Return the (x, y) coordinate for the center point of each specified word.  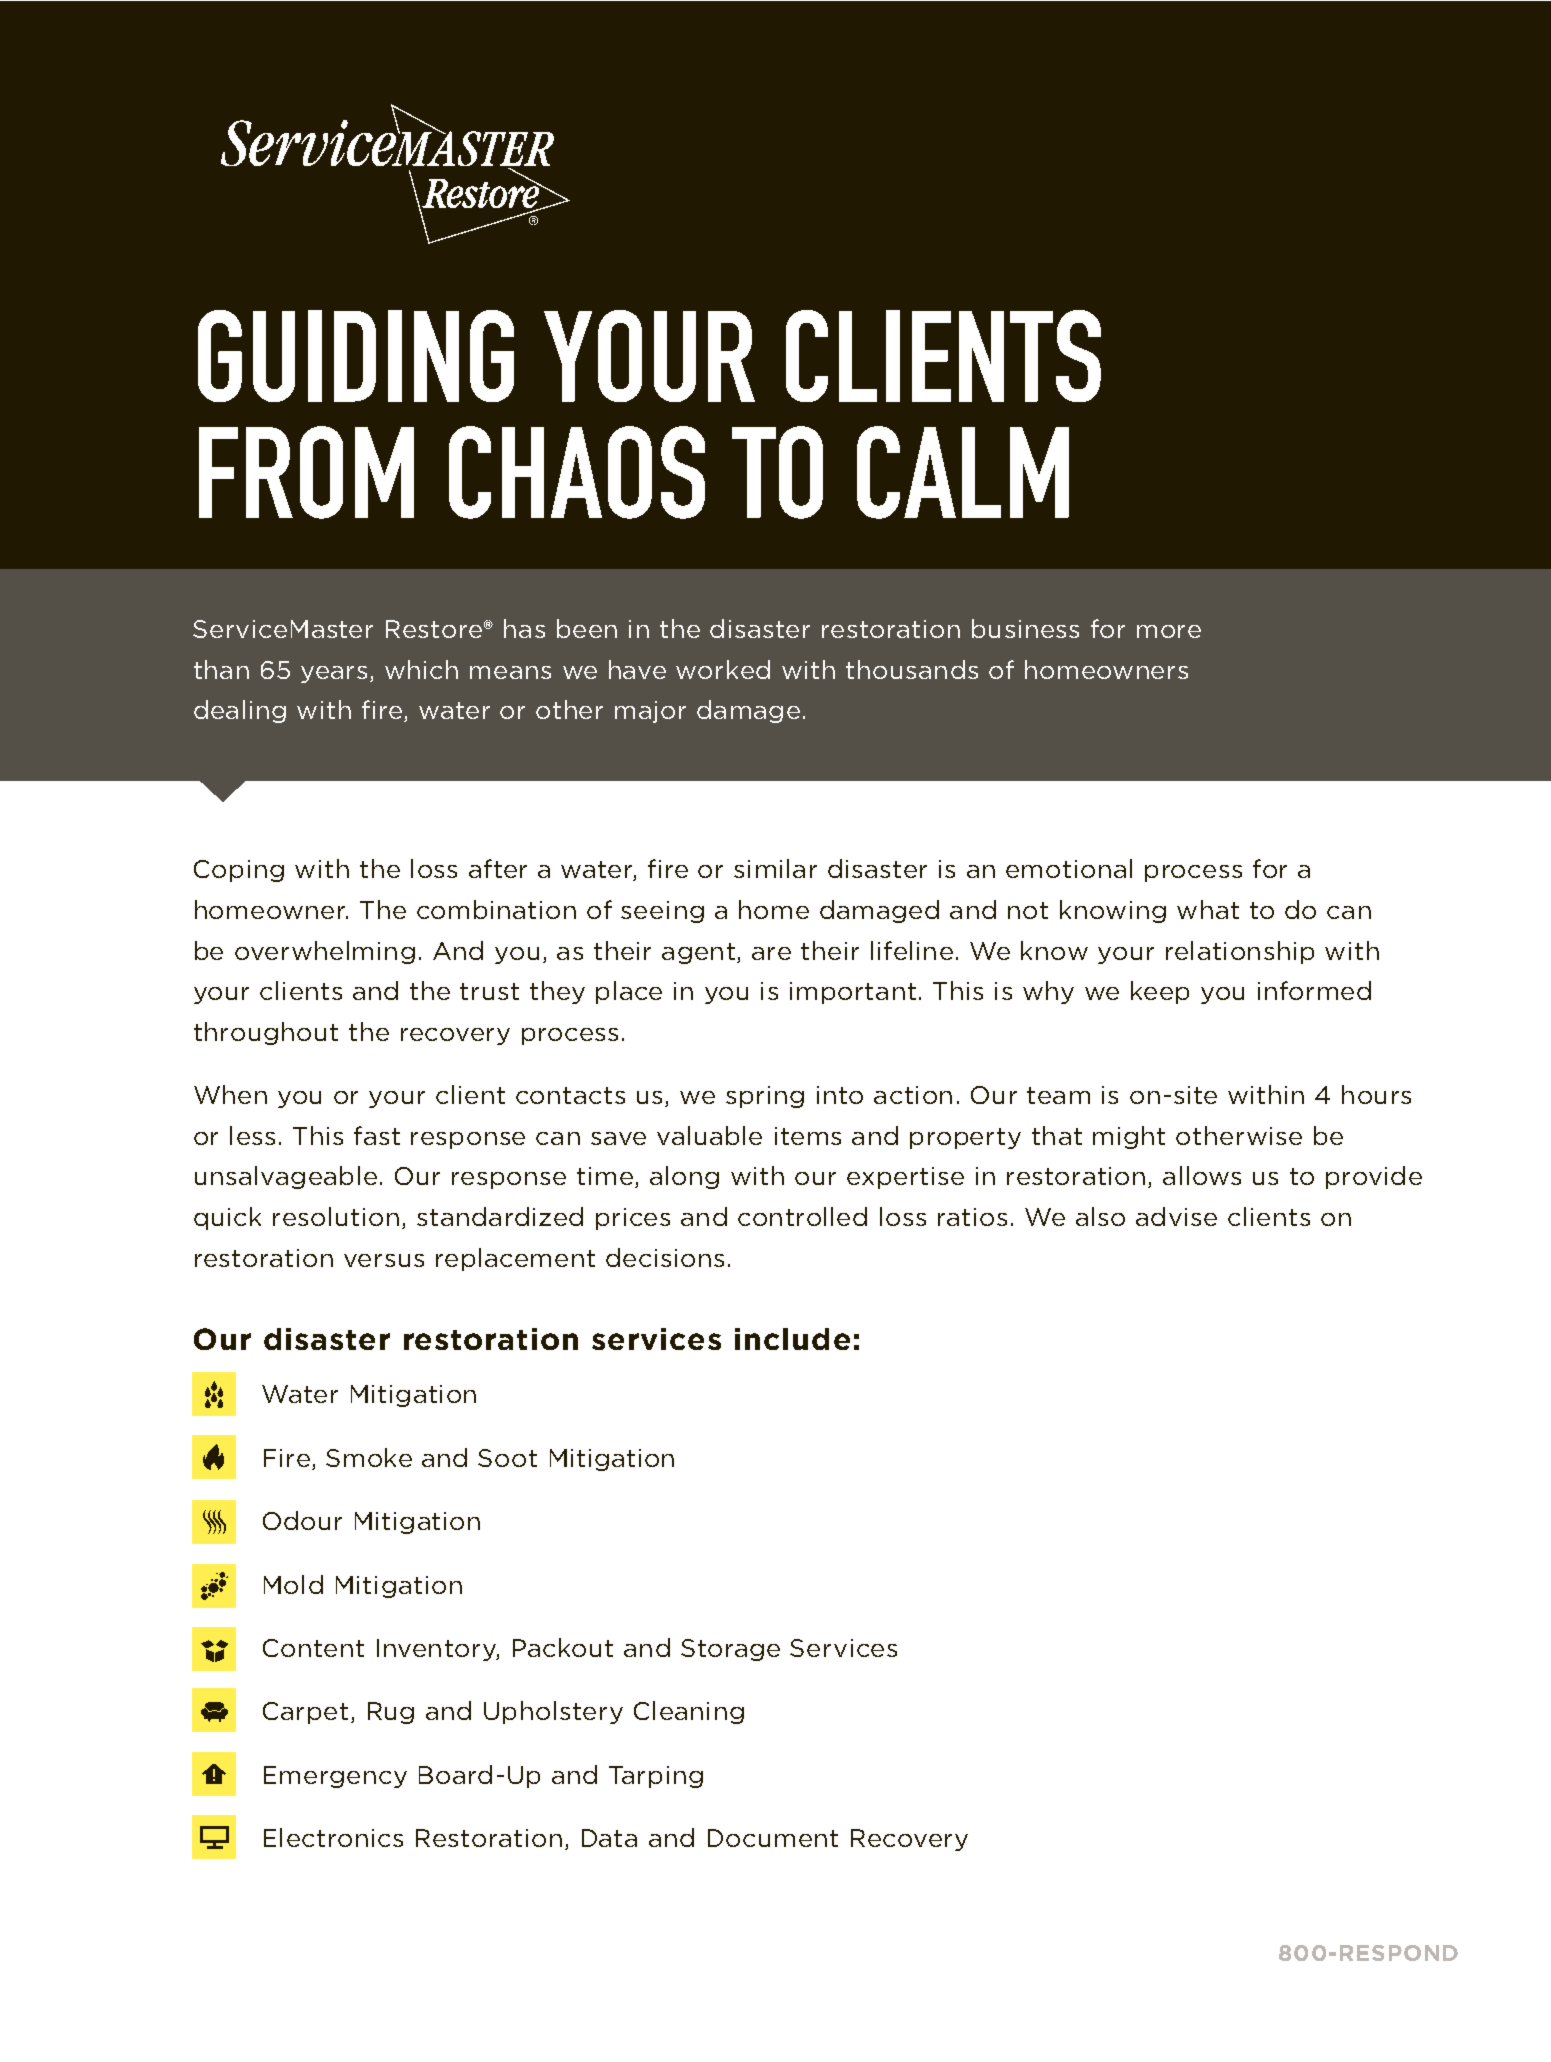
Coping (239, 871)
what (1208, 909)
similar (775, 868)
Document (773, 1838)
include (792, 1339)
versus (384, 1260)
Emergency (335, 1777)
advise (1176, 1216)
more (1169, 631)
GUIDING (356, 356)
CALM (963, 472)
